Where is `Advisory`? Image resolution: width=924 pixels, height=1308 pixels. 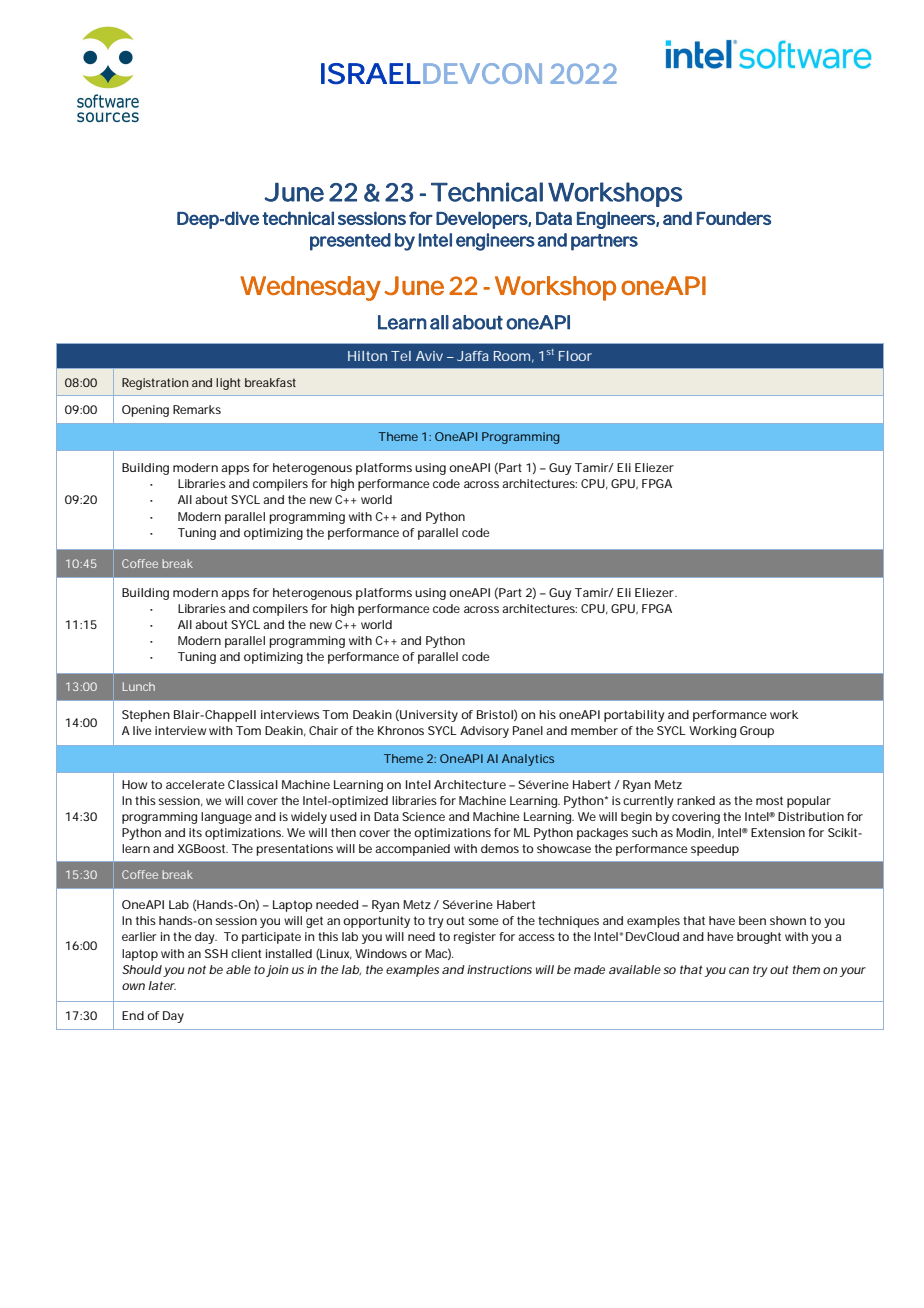 Advisory is located at coordinates (484, 732).
